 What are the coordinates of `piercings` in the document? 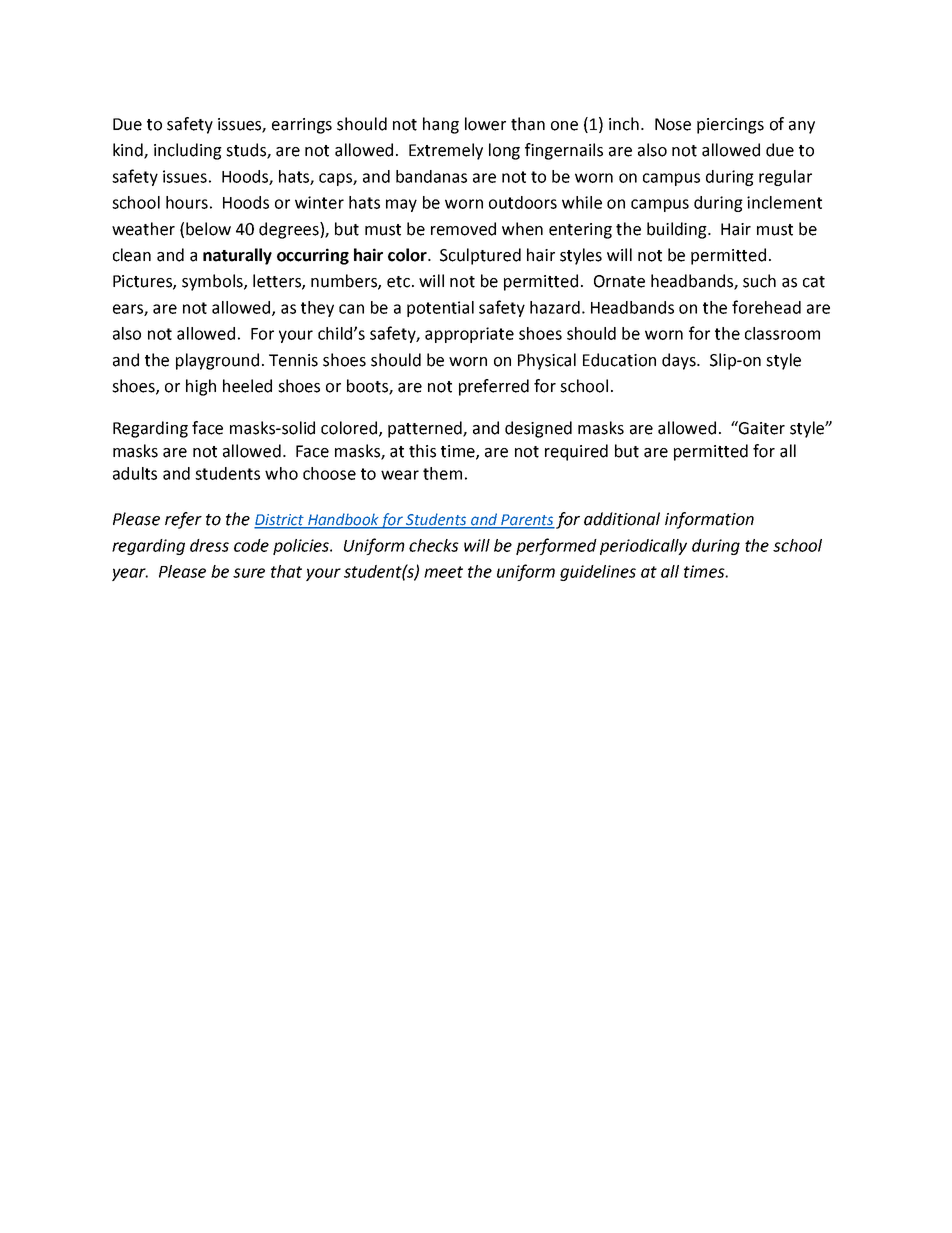 It's located at (730, 126).
